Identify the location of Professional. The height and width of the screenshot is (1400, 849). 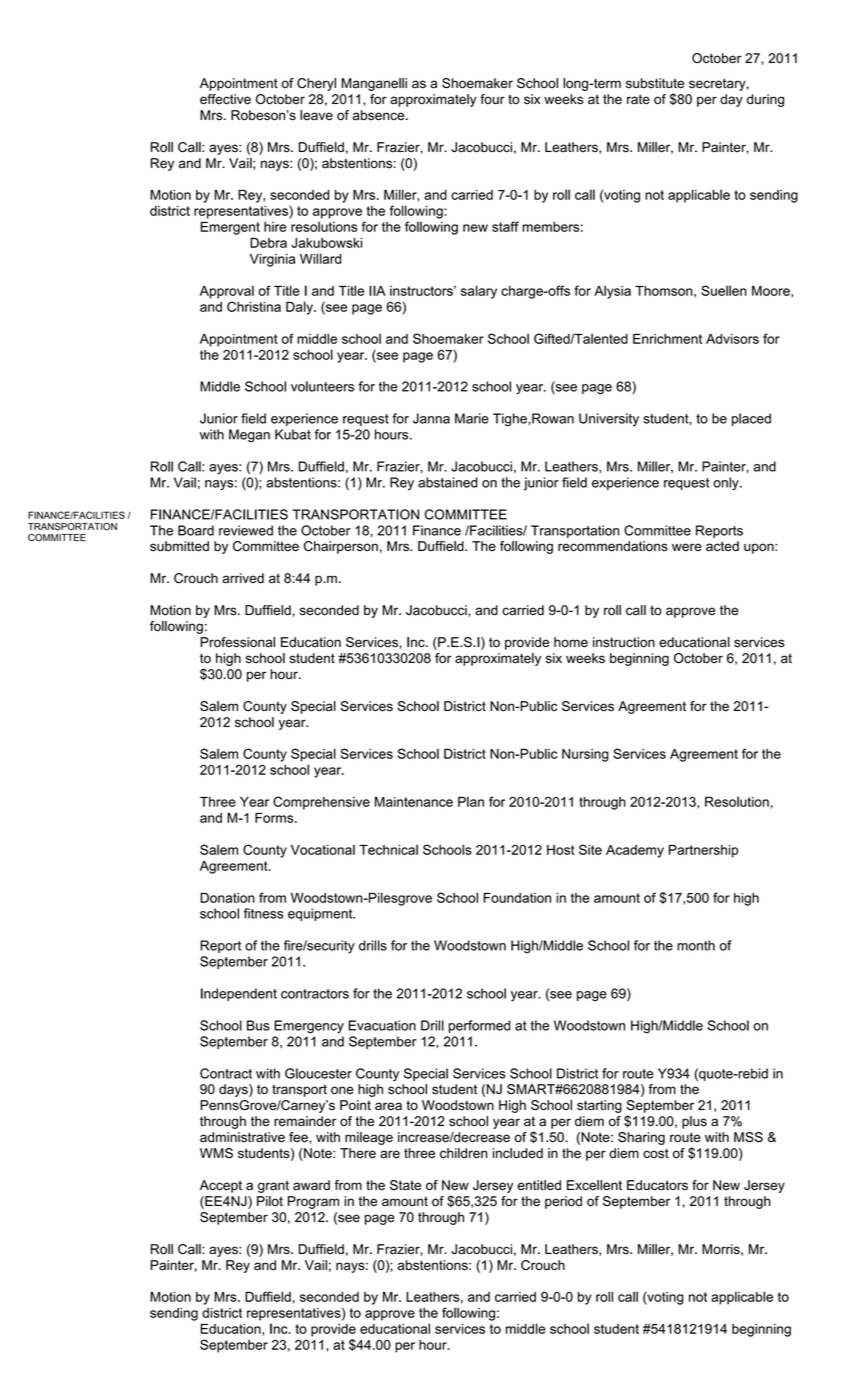
(237, 642).
